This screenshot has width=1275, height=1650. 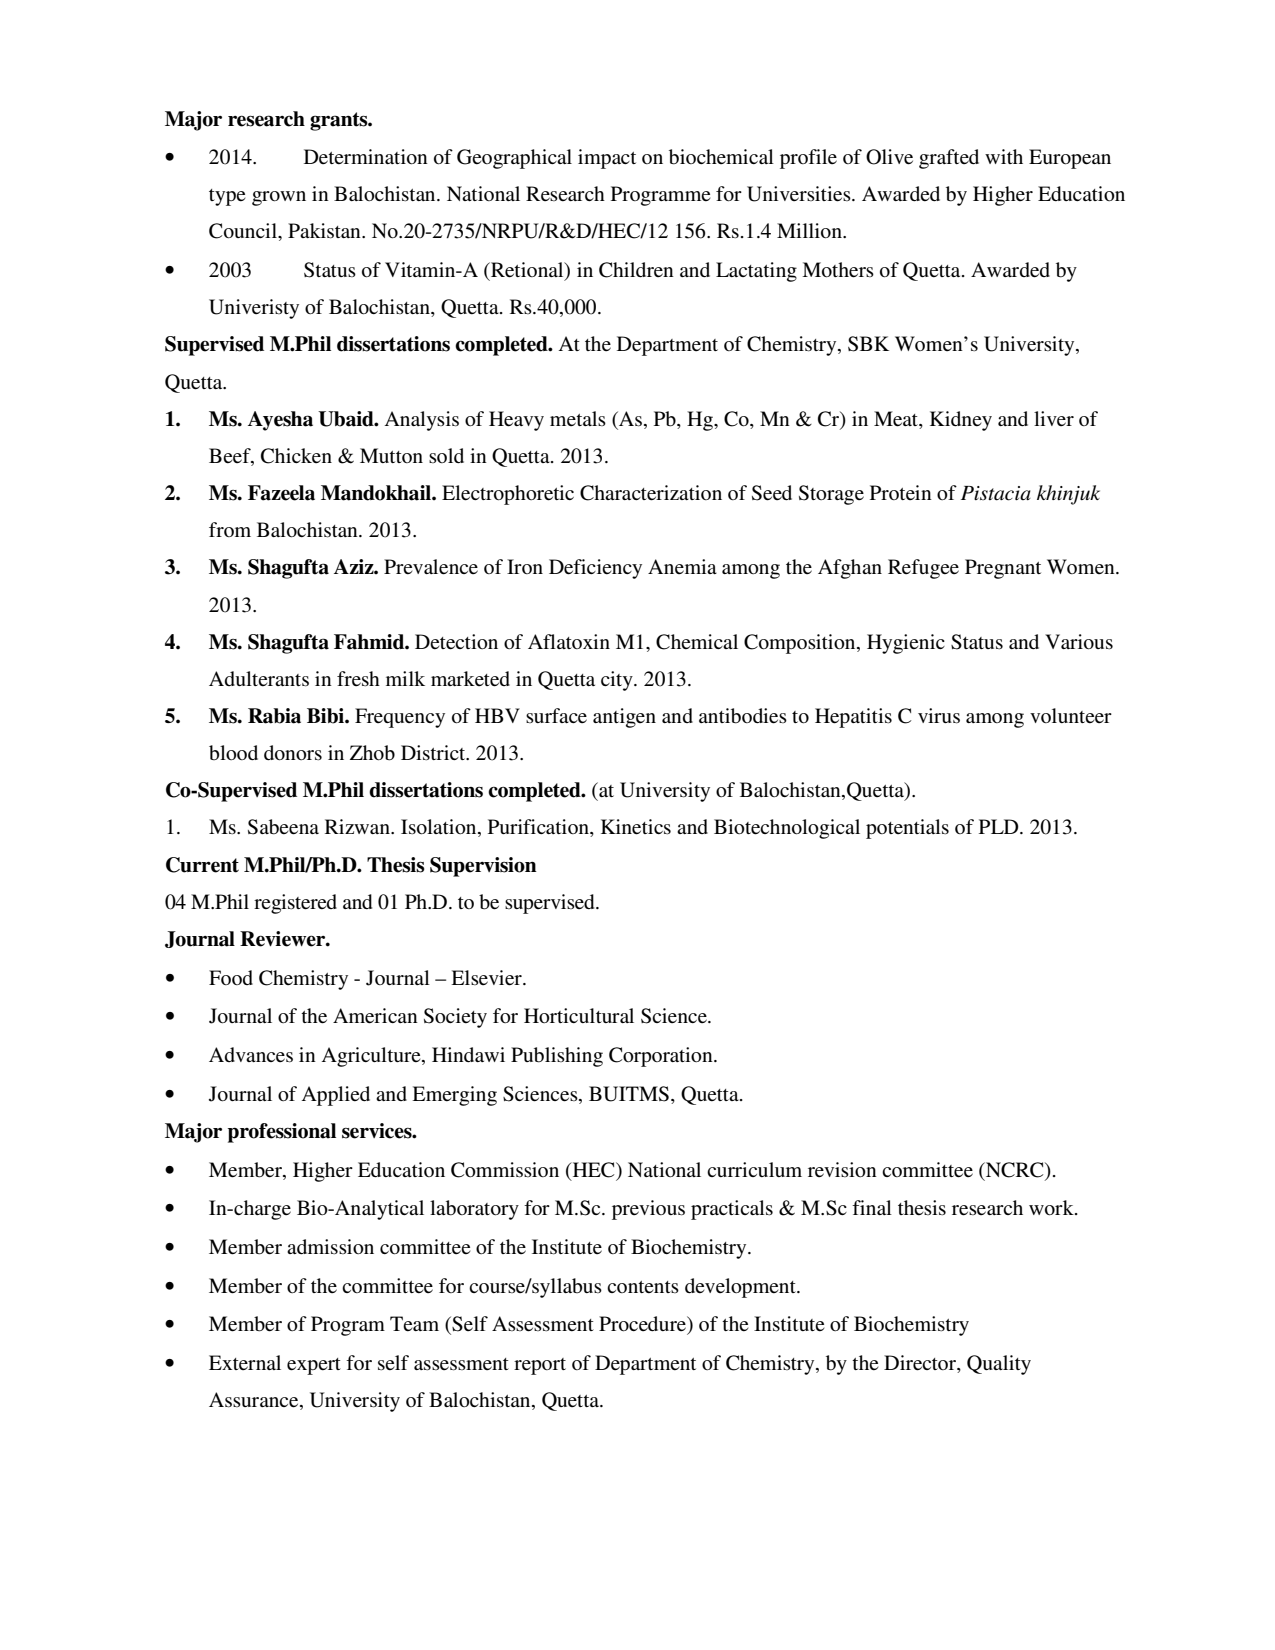 What do you see at coordinates (279, 198) in the screenshot?
I see `grown` at bounding box center [279, 198].
